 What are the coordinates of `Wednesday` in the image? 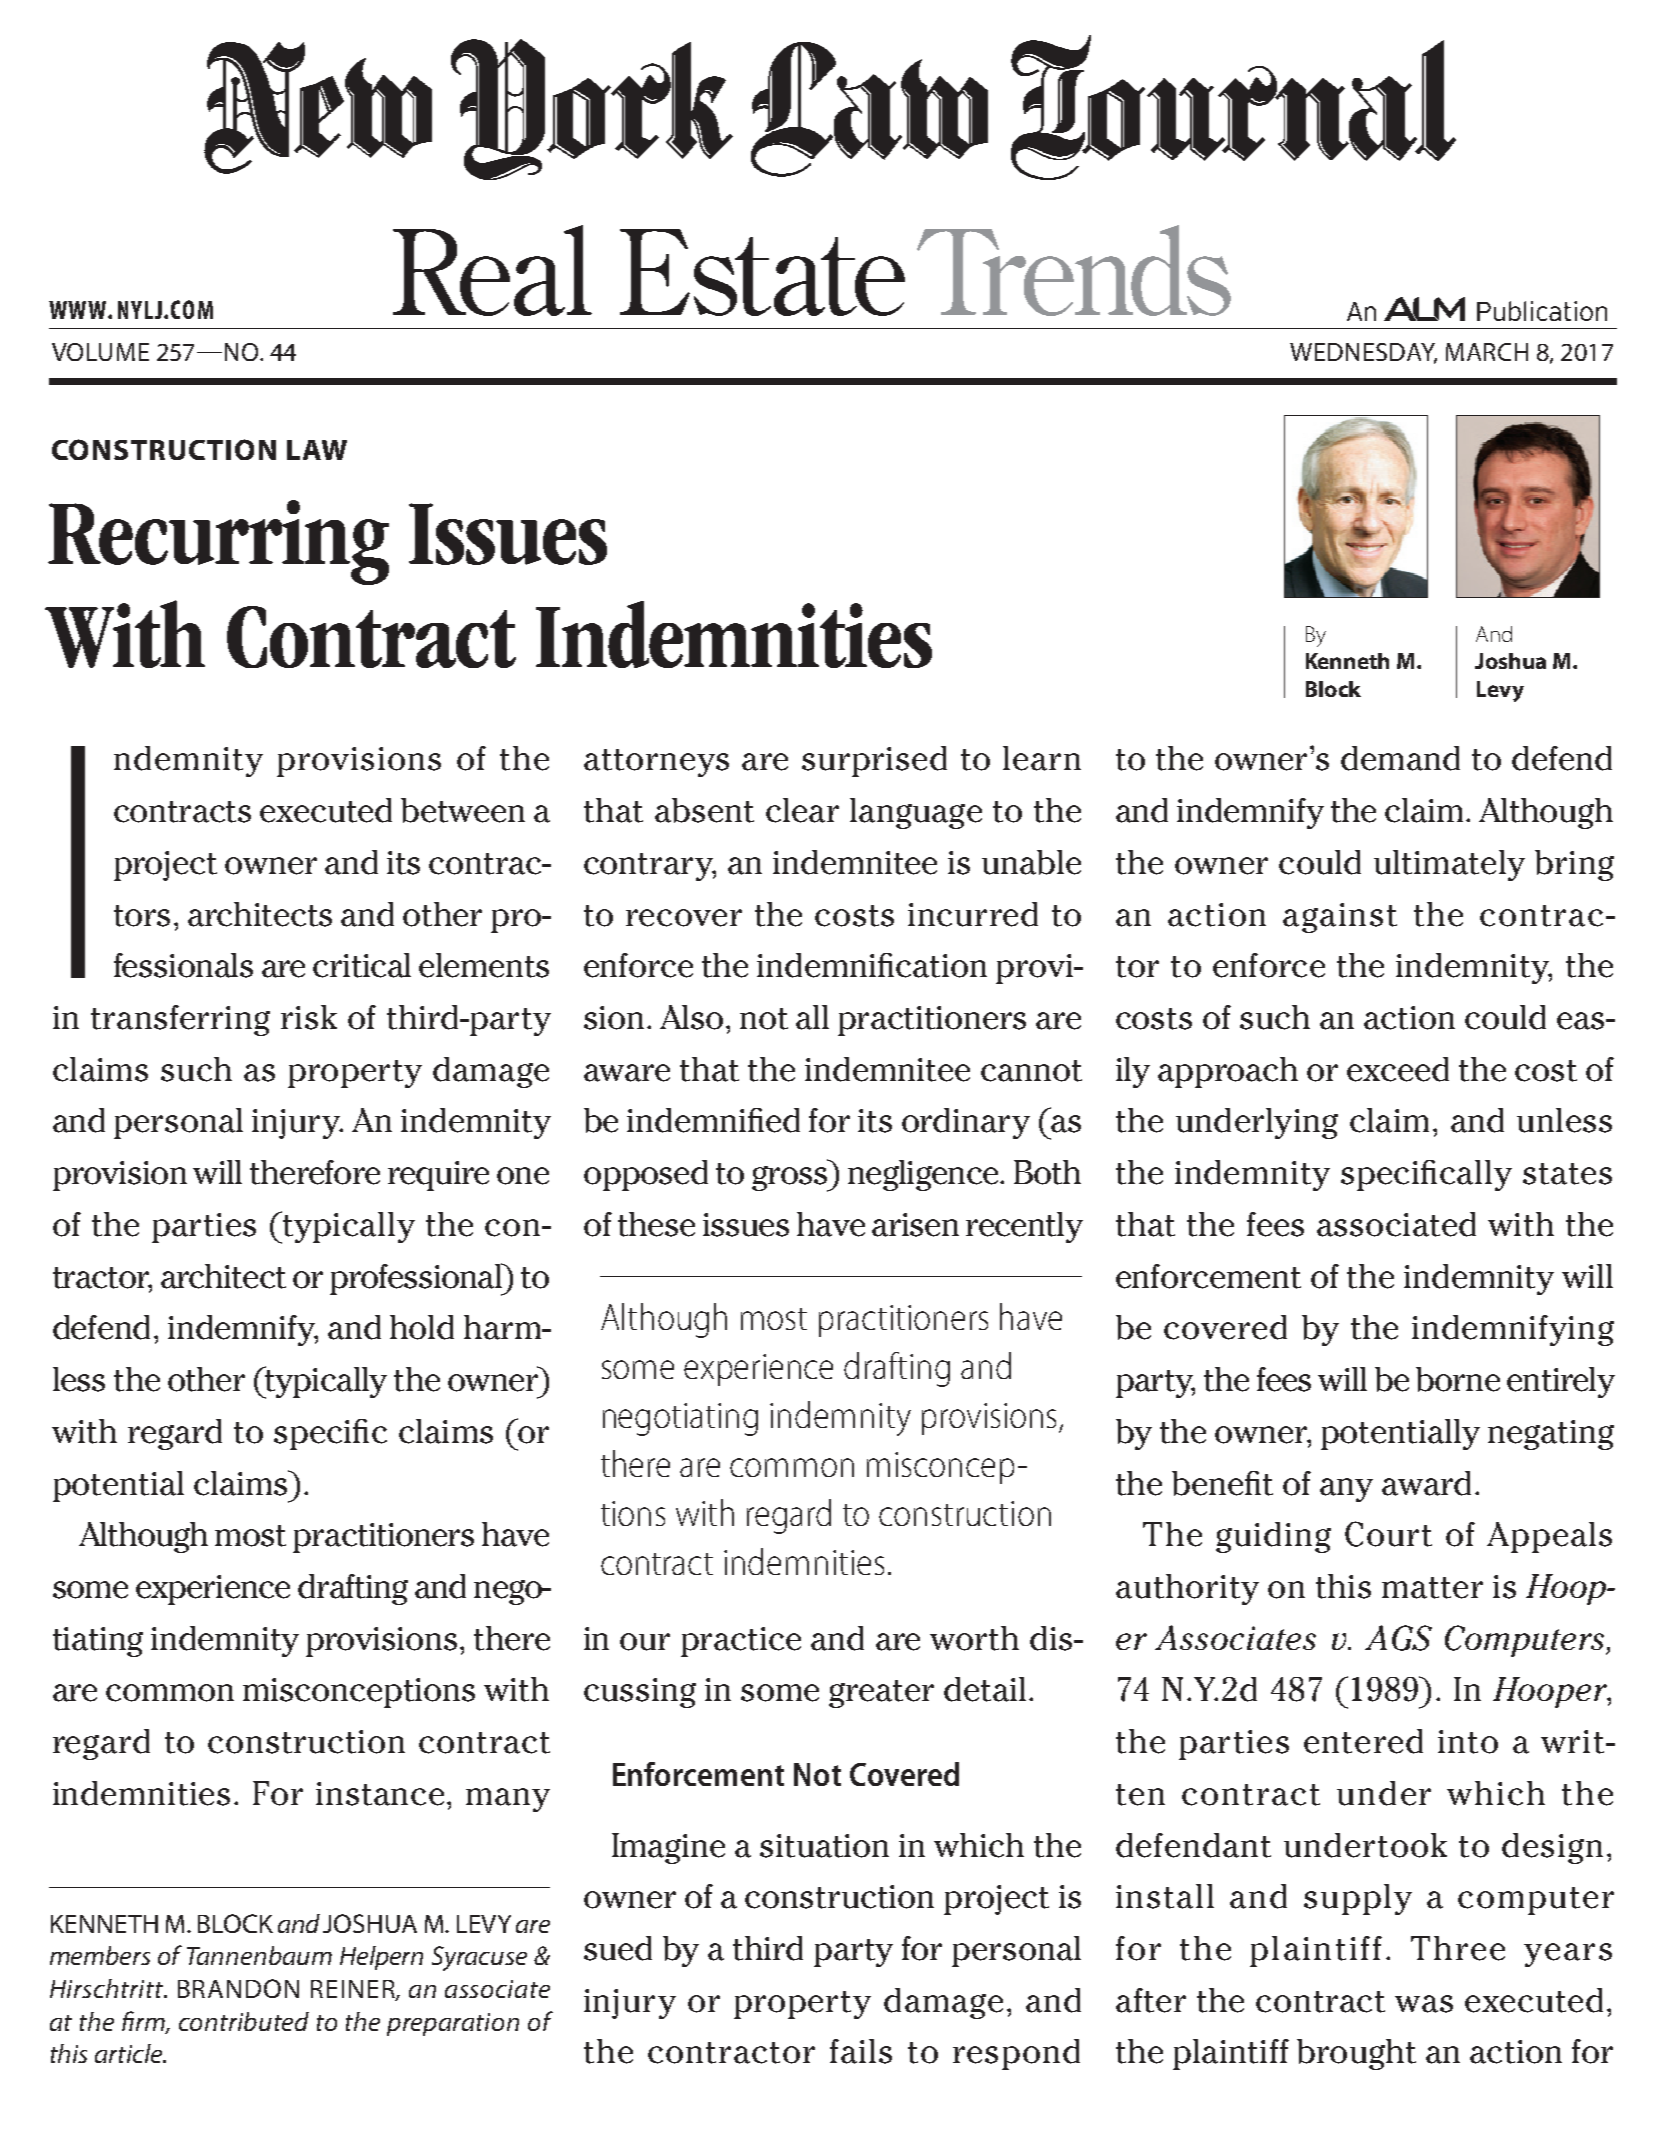 It's located at (1363, 353).
